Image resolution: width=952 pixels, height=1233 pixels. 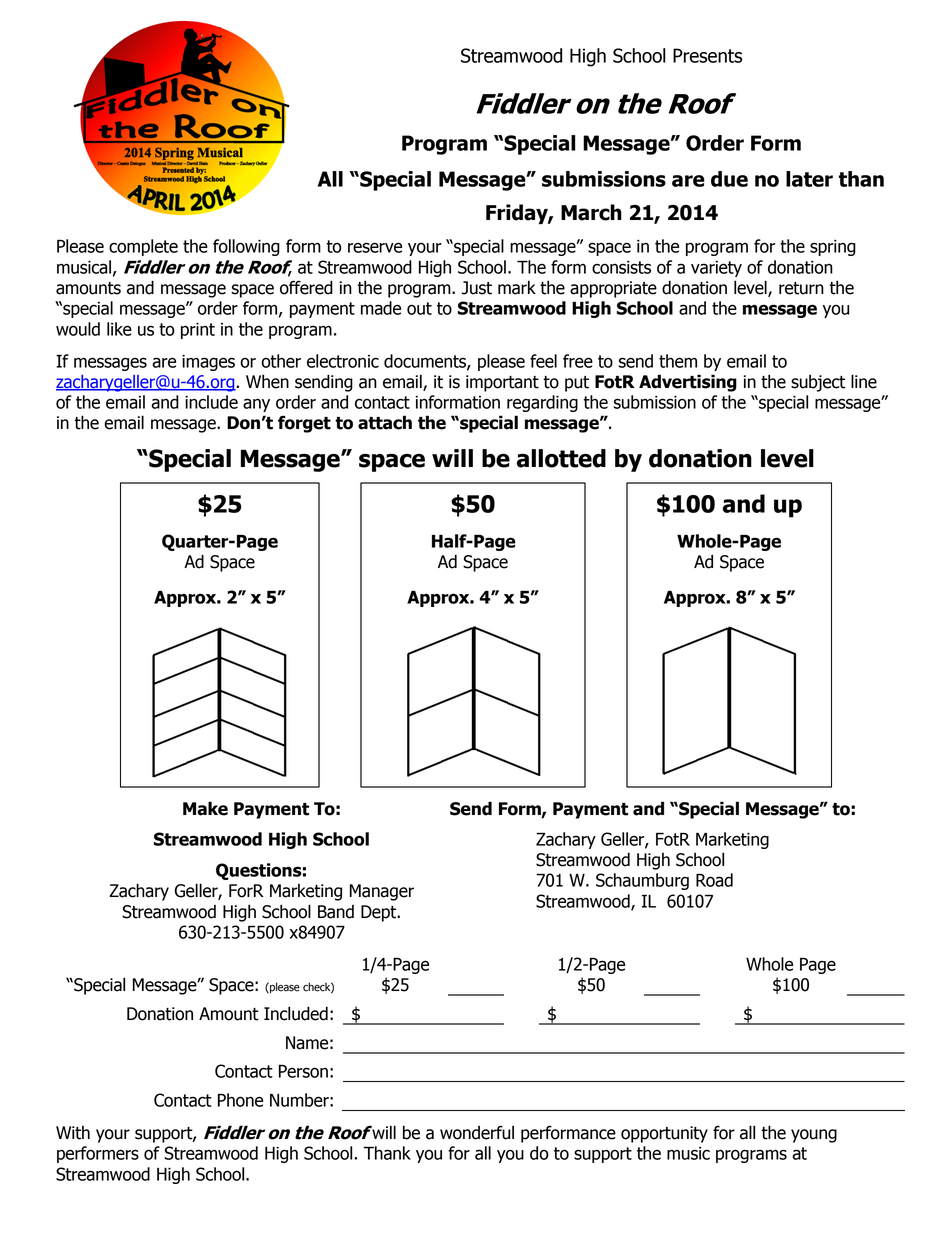 What do you see at coordinates (561, 458) in the document?
I see `allotted` at bounding box center [561, 458].
